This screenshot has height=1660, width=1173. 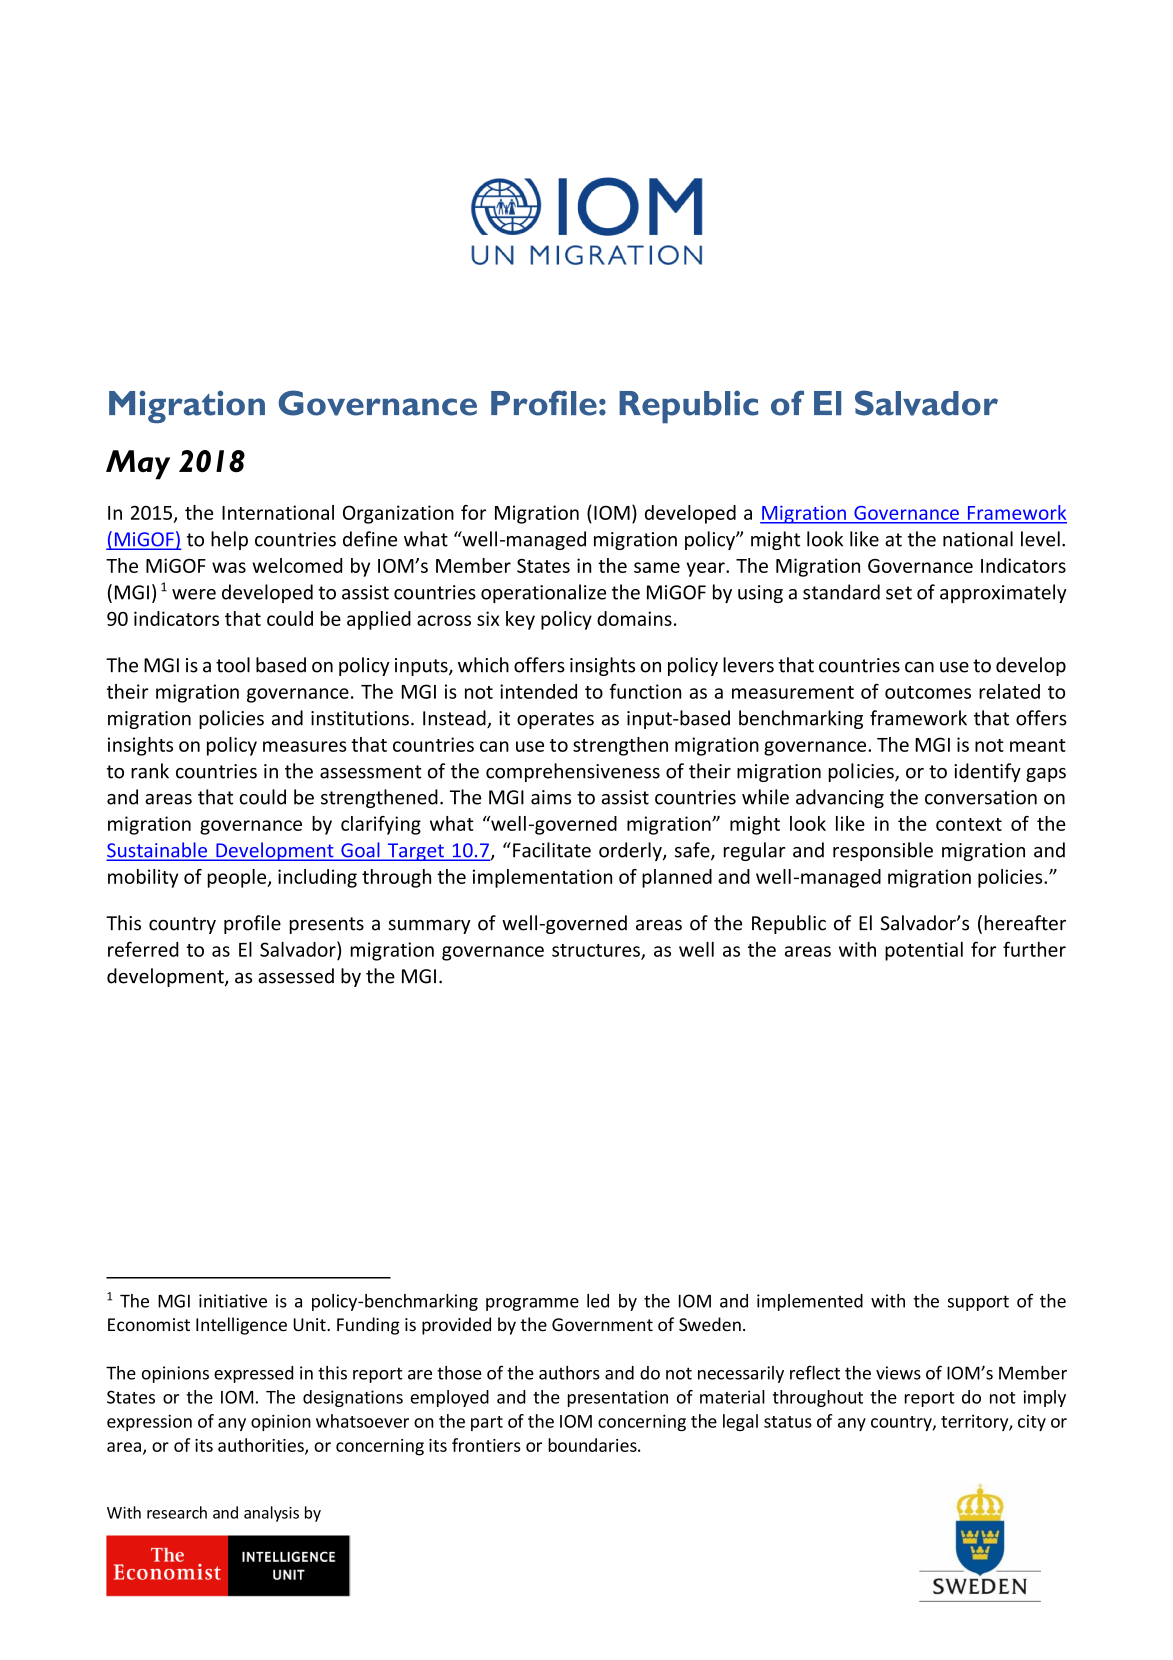 I want to click on level, so click(x=1040, y=539).
